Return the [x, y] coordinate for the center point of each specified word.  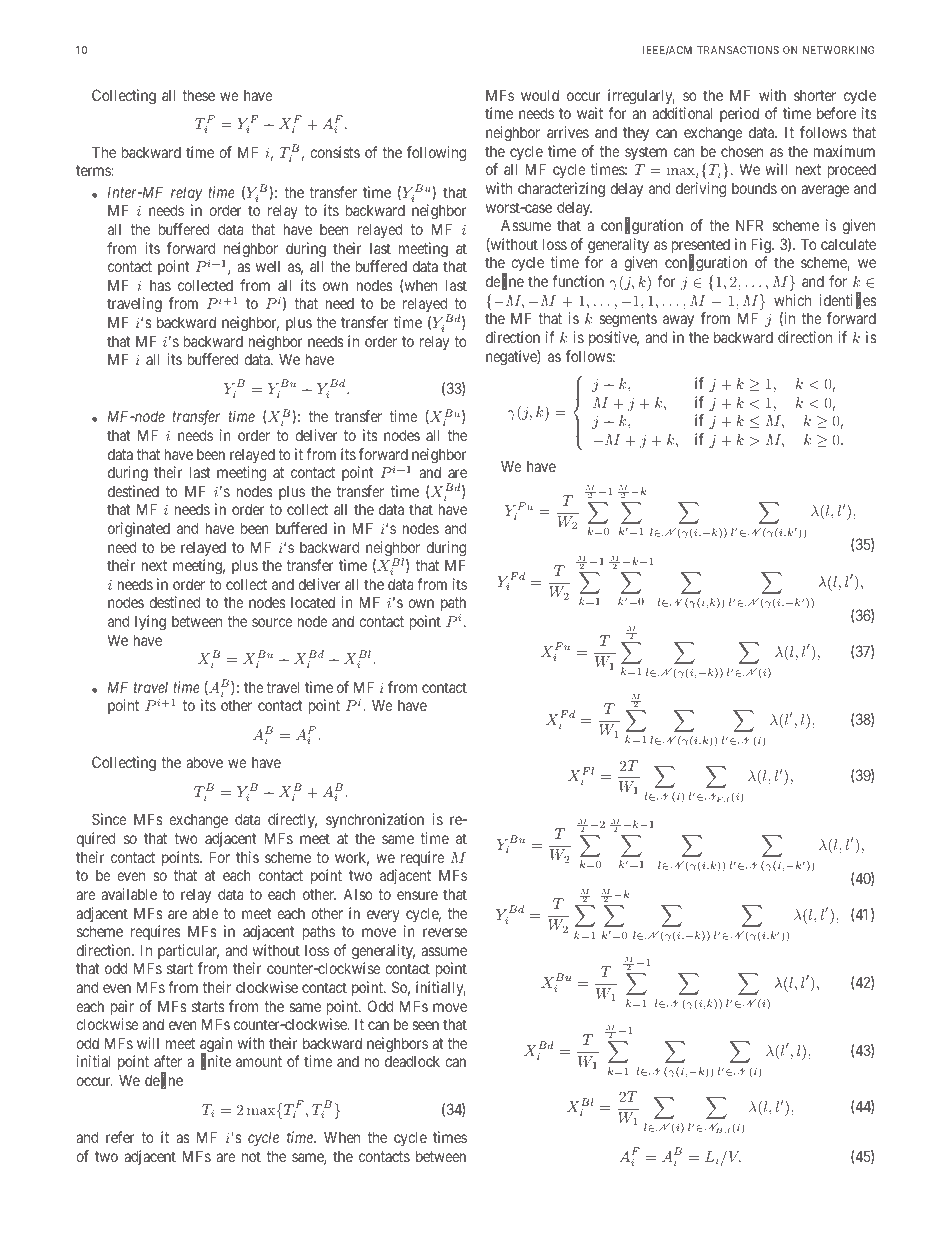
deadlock [412, 1061]
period [739, 114]
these [198, 95]
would [540, 95]
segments [628, 320]
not [251, 1156]
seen [425, 1025]
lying [150, 623]
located [313, 602]
